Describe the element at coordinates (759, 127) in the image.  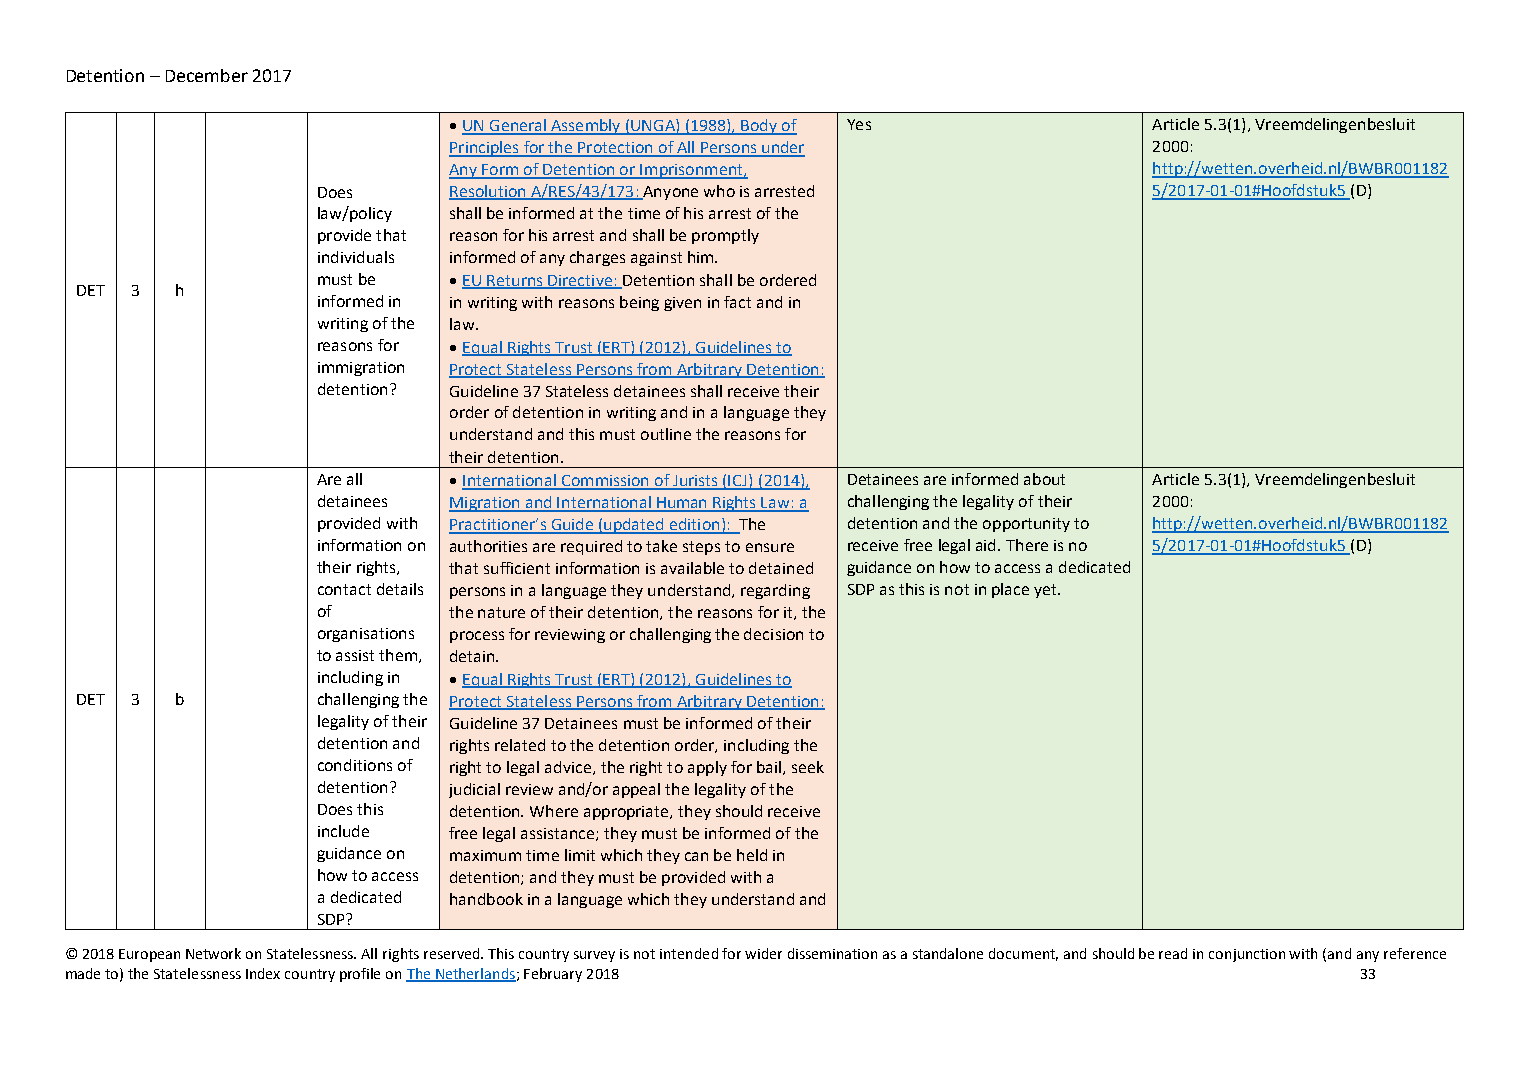
I see `Body` at that location.
